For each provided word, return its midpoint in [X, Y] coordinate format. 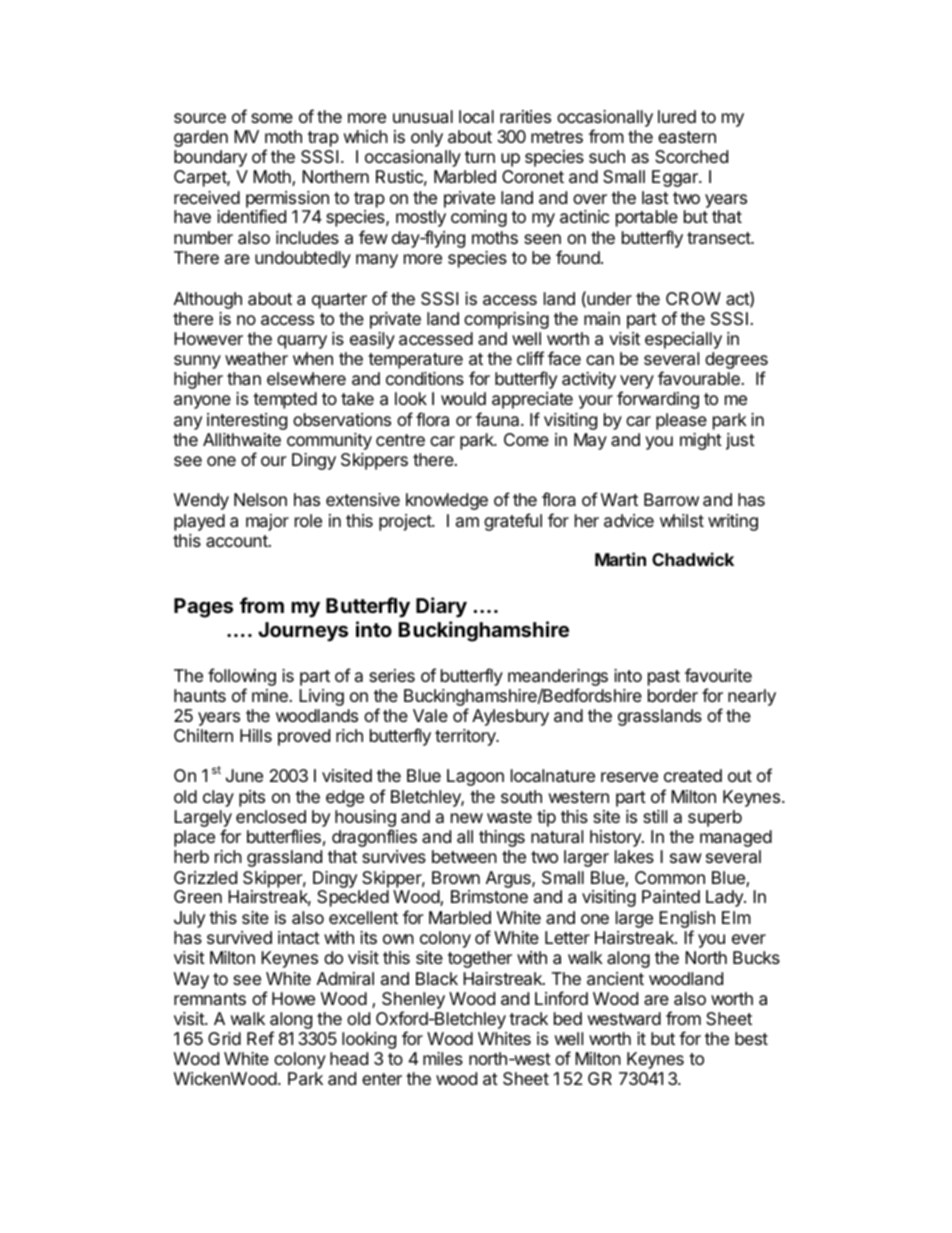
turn [480, 157]
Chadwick [693, 559]
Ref [260, 1038]
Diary [441, 607]
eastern [687, 137]
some [272, 118]
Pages [203, 608]
